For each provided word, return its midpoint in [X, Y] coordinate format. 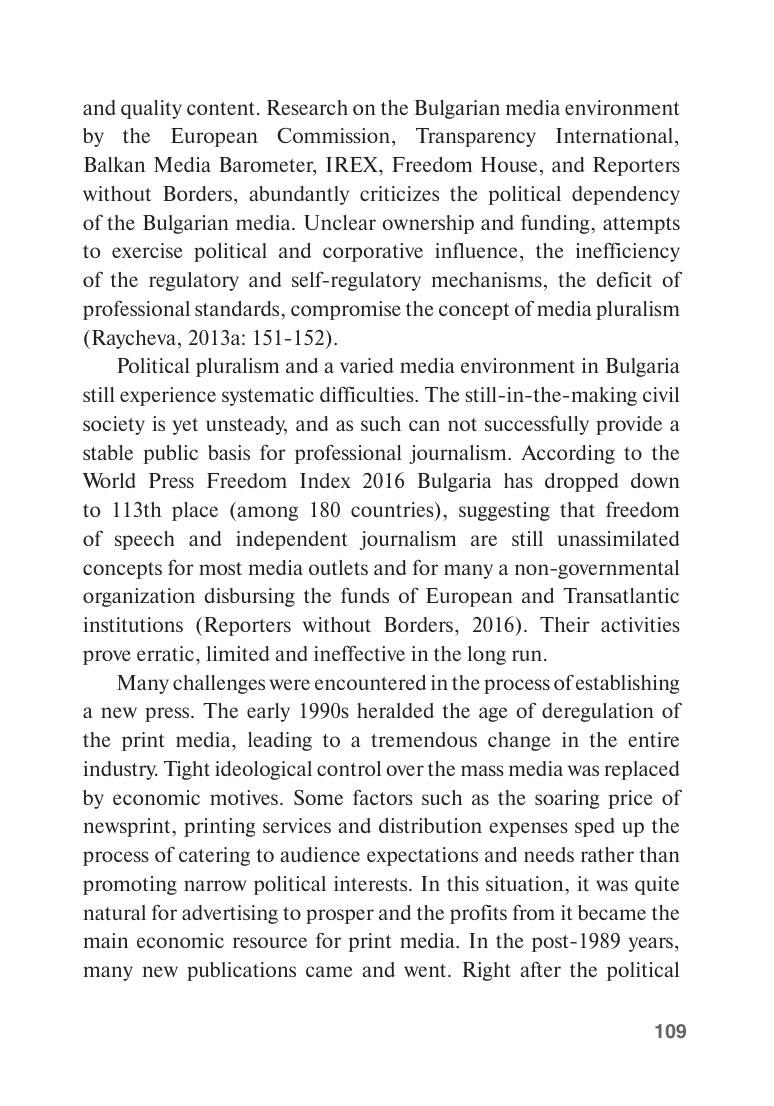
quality [151, 109]
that [577, 509]
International [616, 135]
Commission [335, 135]
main [105, 940]
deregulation [598, 712]
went [426, 970]
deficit [624, 279]
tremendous [424, 739]
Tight [187, 770]
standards [237, 308]
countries [393, 511]
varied [367, 365]
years [650, 944]
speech [145, 540]
